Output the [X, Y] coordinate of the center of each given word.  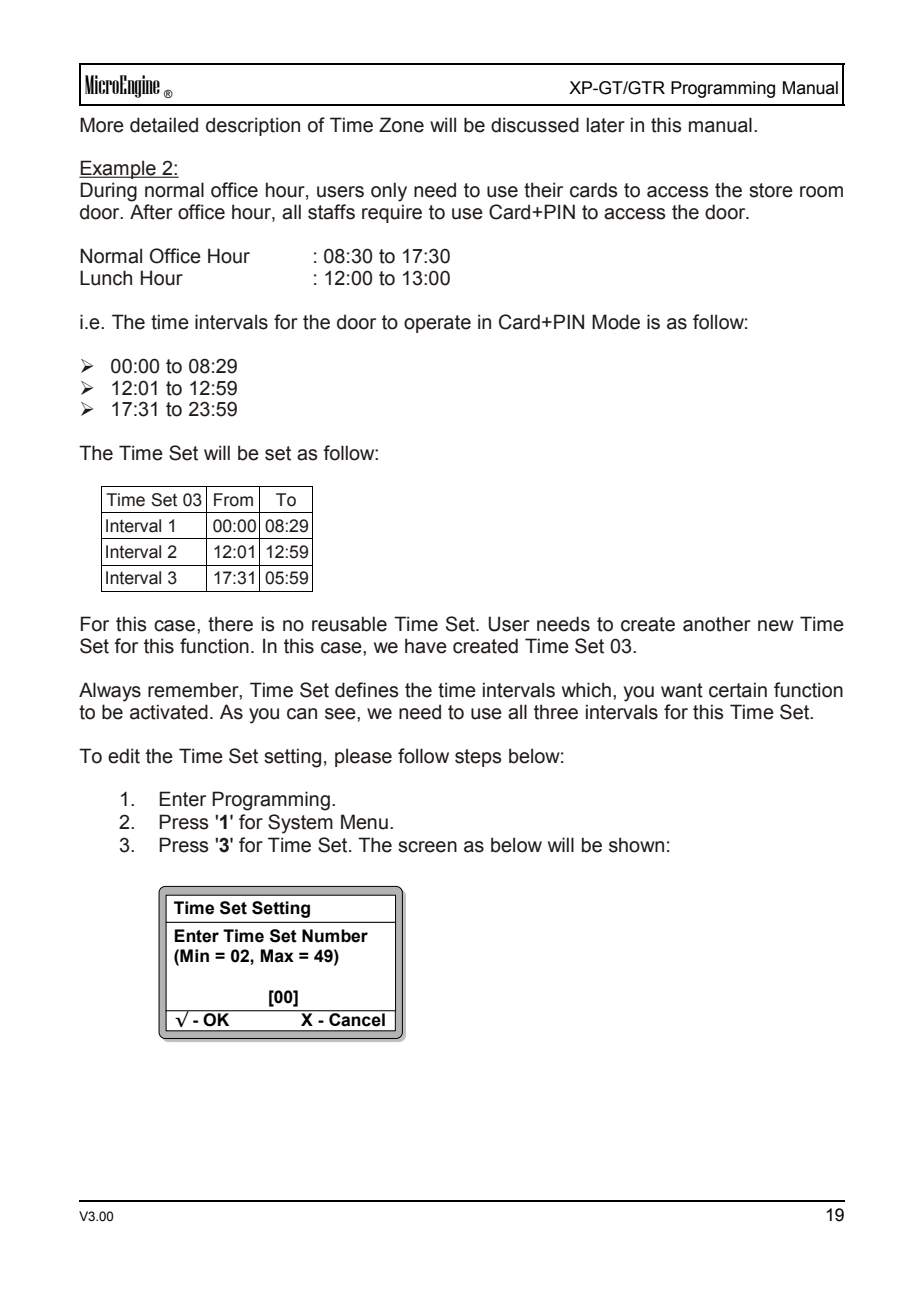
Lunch [106, 278]
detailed [164, 125]
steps [478, 758]
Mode [616, 322]
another [717, 624]
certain [738, 690]
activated [169, 712]
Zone [401, 125]
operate [437, 324]
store [771, 190]
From [233, 500]
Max [277, 956]
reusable [349, 624]
